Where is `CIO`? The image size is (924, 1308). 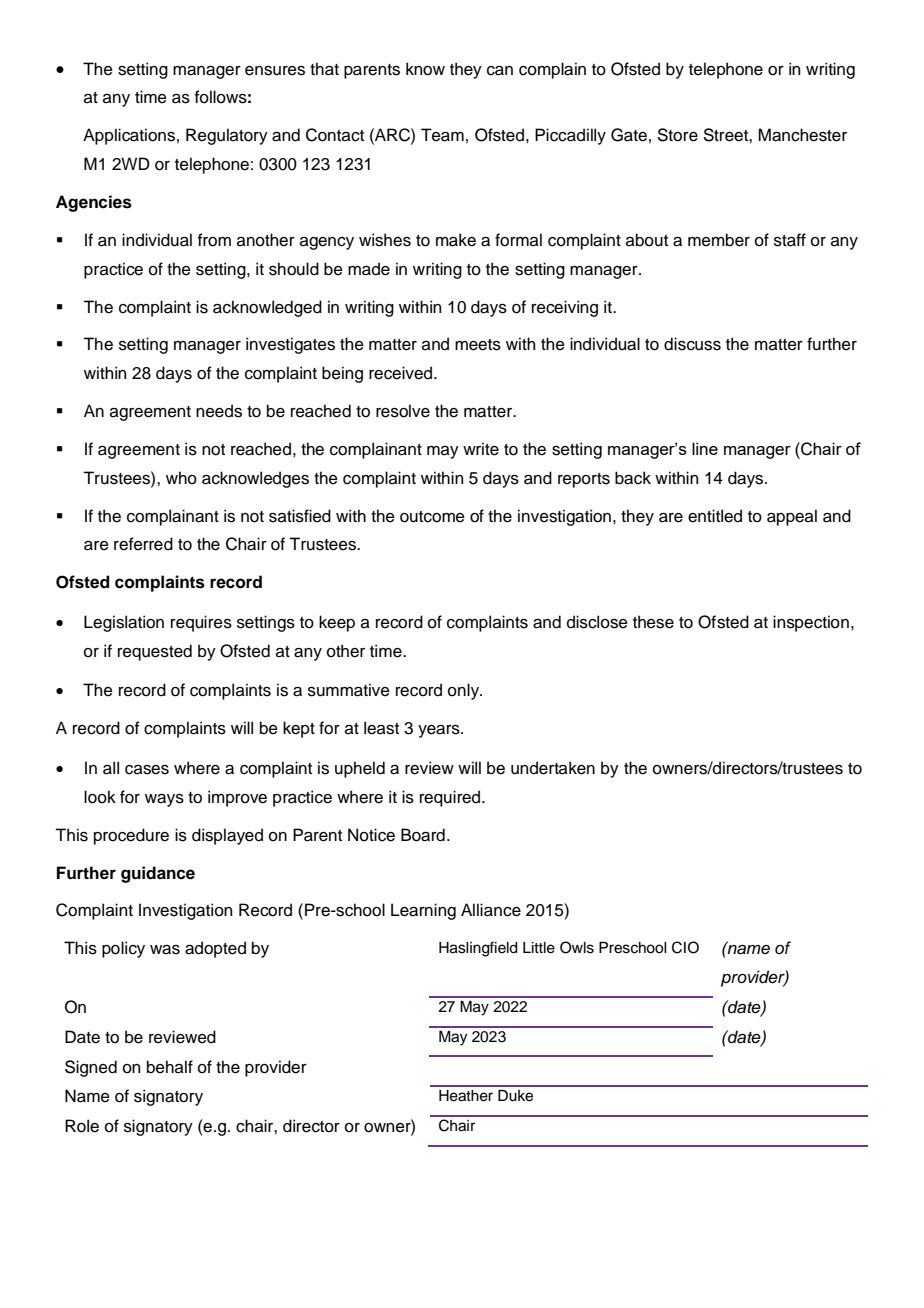
CIO is located at coordinates (685, 947).
